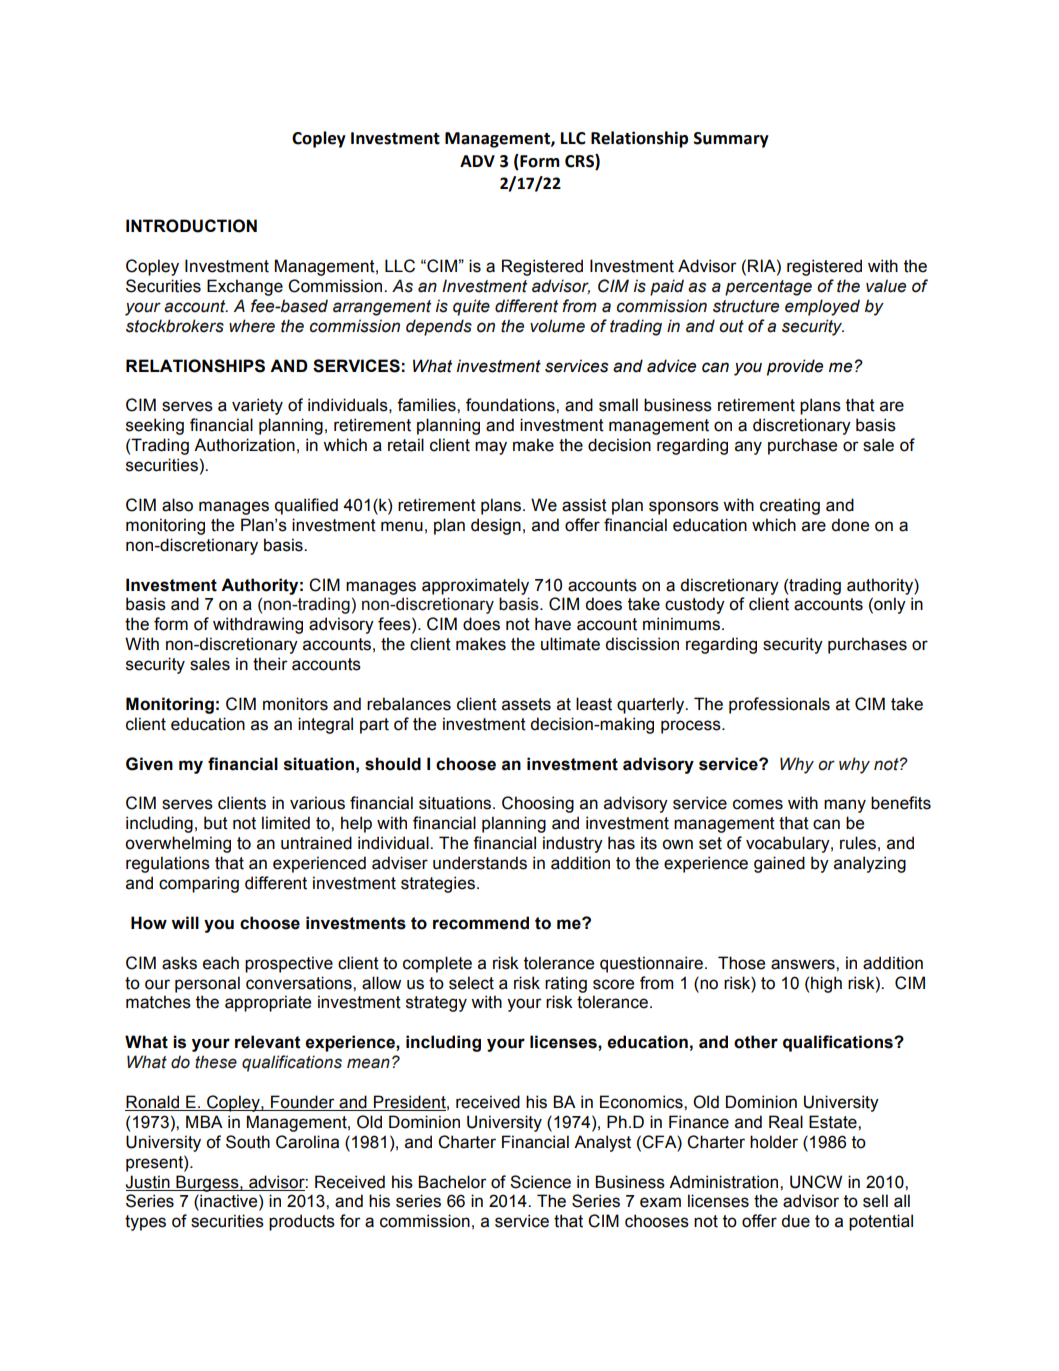 The width and height of the document is (1059, 1371). What do you see at coordinates (191, 226) in the document?
I see `INTRODUCTION` at bounding box center [191, 226].
